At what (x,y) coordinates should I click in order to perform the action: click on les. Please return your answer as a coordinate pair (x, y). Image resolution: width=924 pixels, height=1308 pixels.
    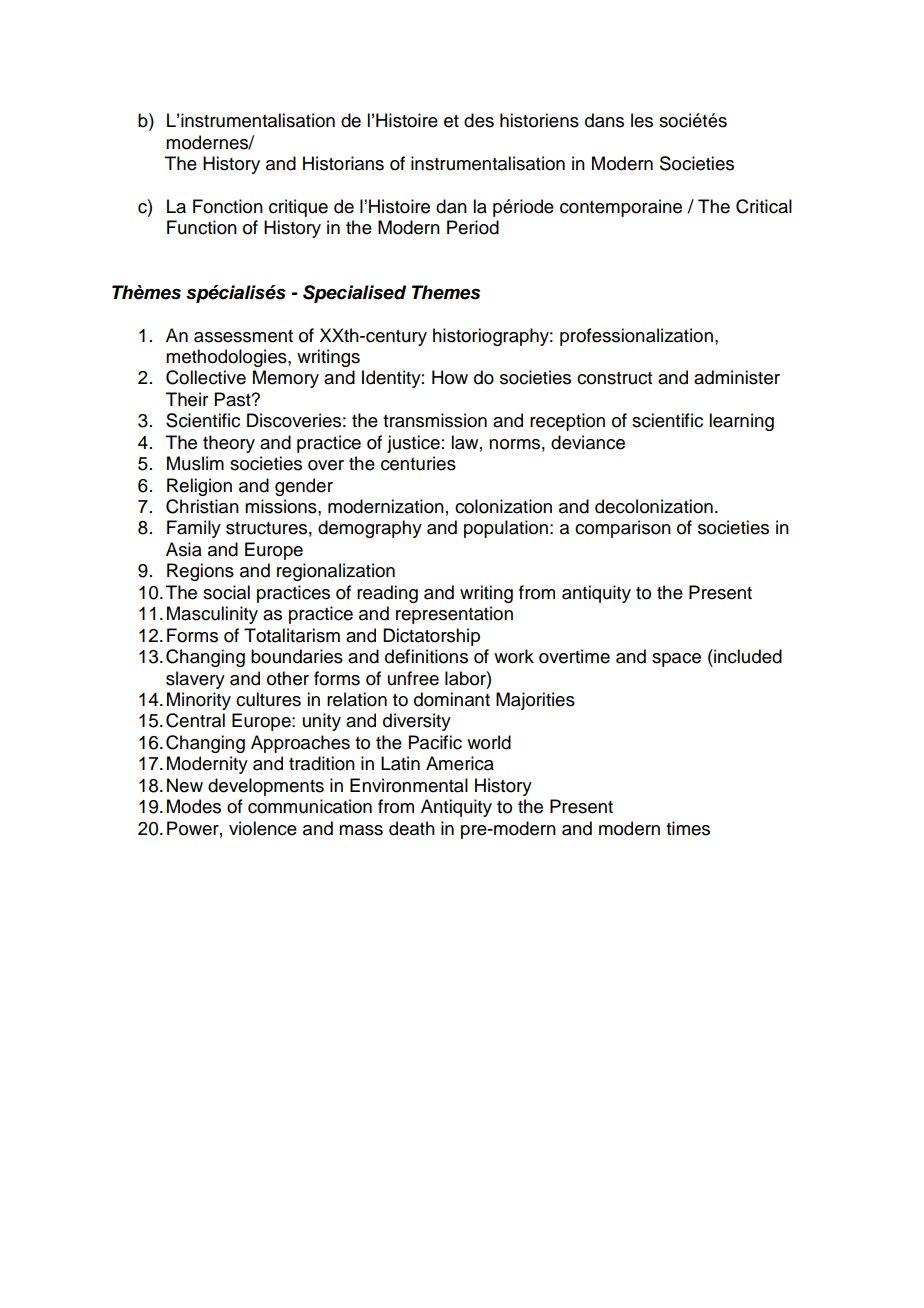
    Looking at the image, I should click on (642, 120).
